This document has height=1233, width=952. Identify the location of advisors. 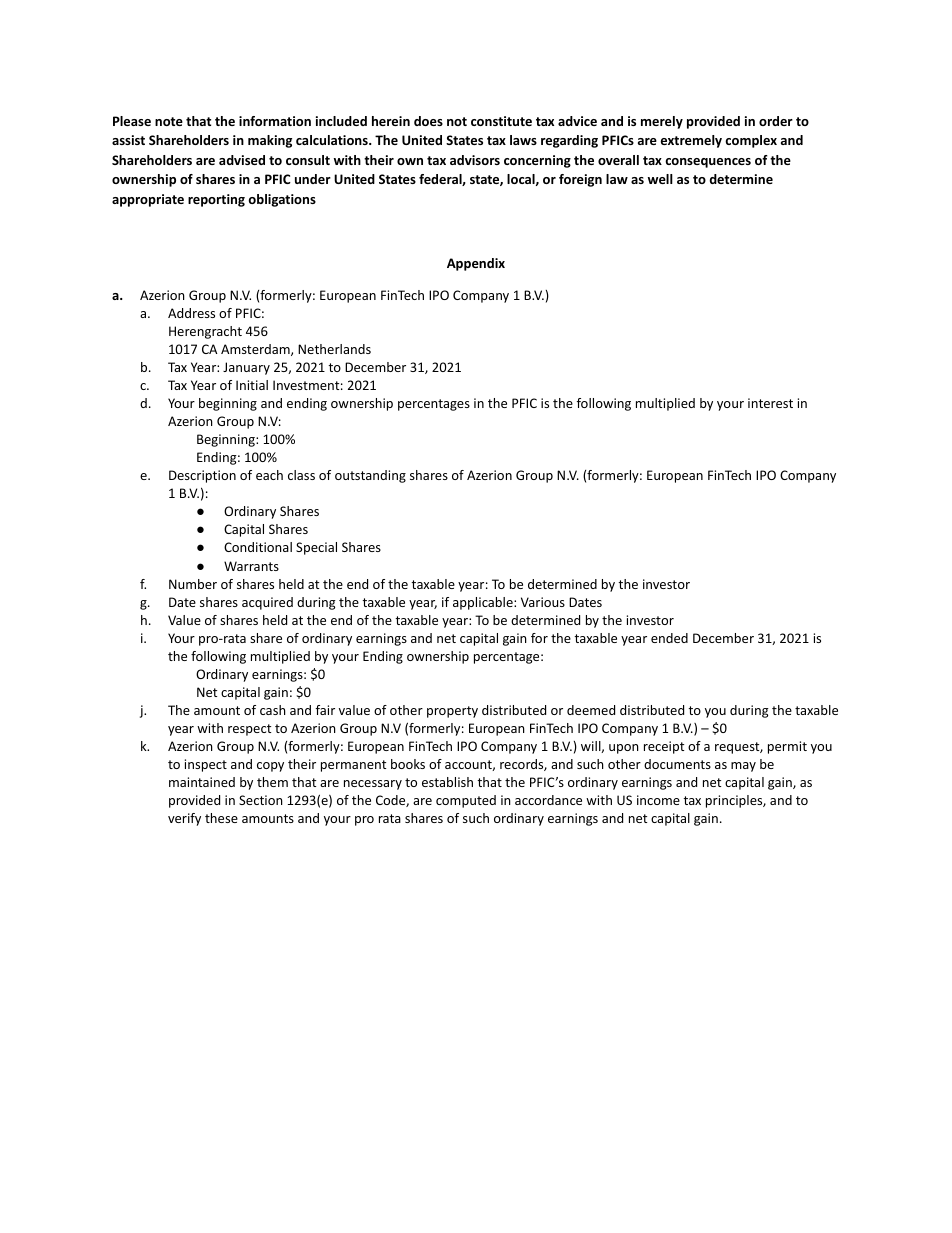
(475, 160).
